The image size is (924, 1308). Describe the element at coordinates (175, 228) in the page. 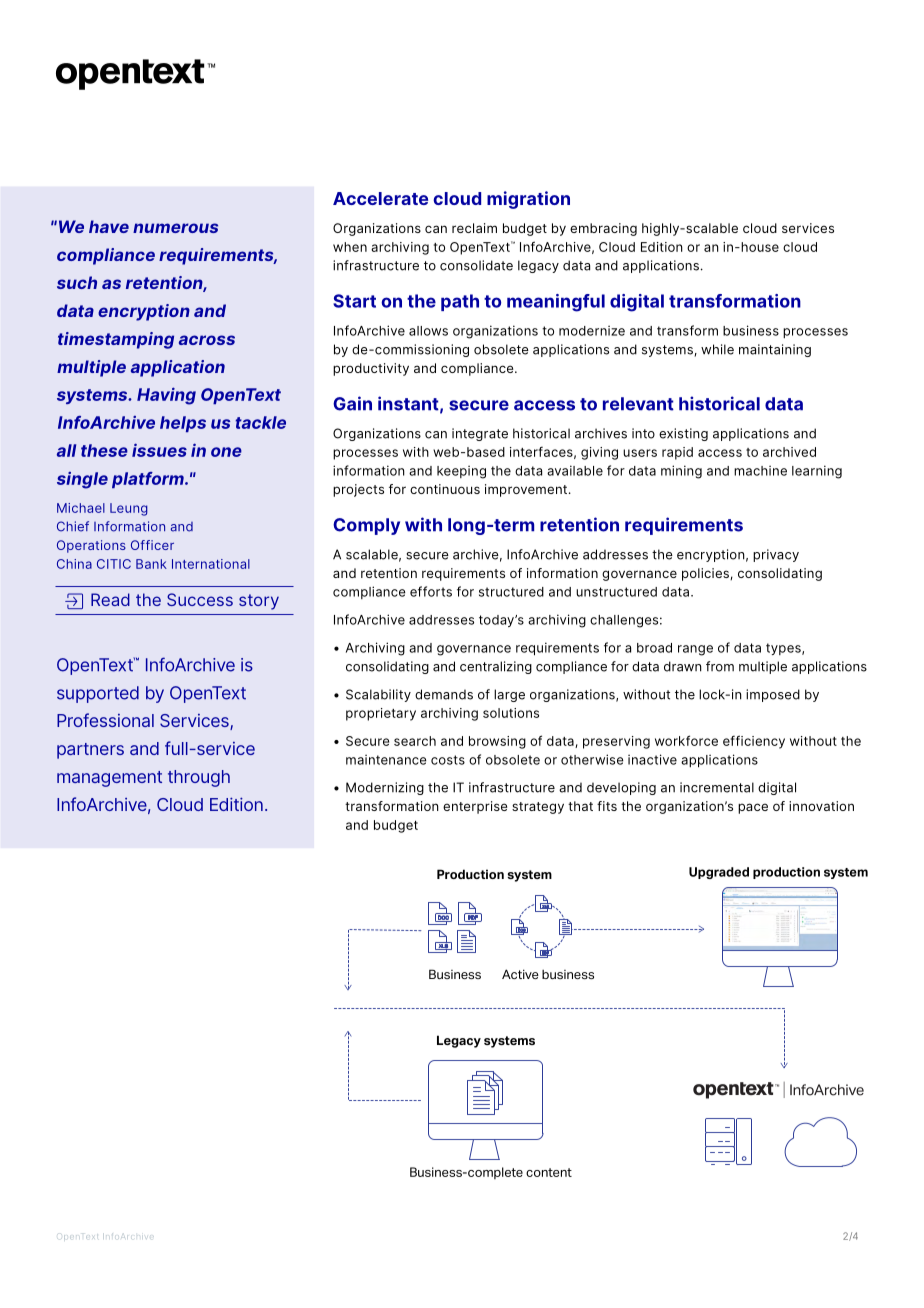

I see `numerous` at that location.
